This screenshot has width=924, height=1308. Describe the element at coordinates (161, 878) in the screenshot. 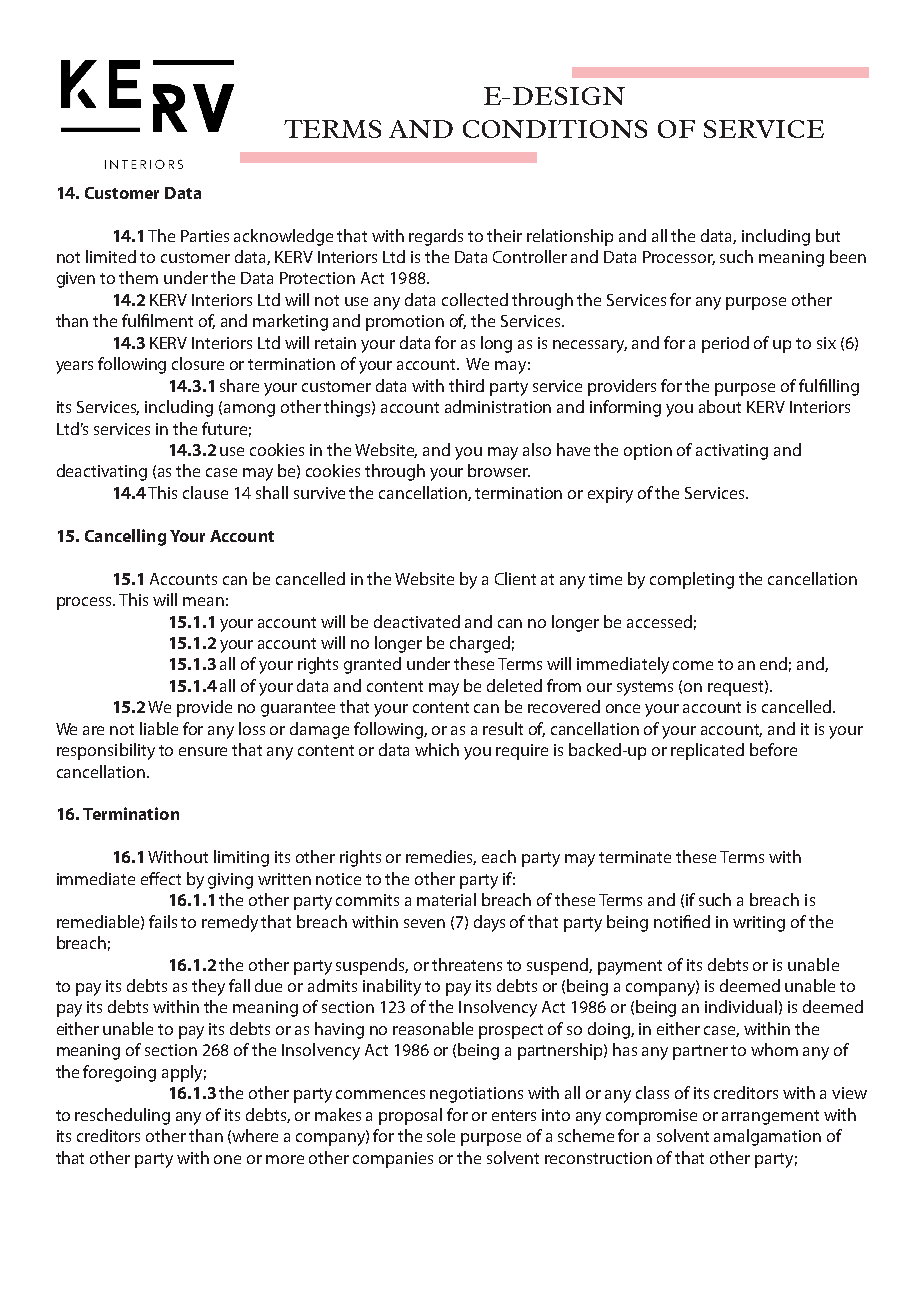

I see `effect` at that location.
